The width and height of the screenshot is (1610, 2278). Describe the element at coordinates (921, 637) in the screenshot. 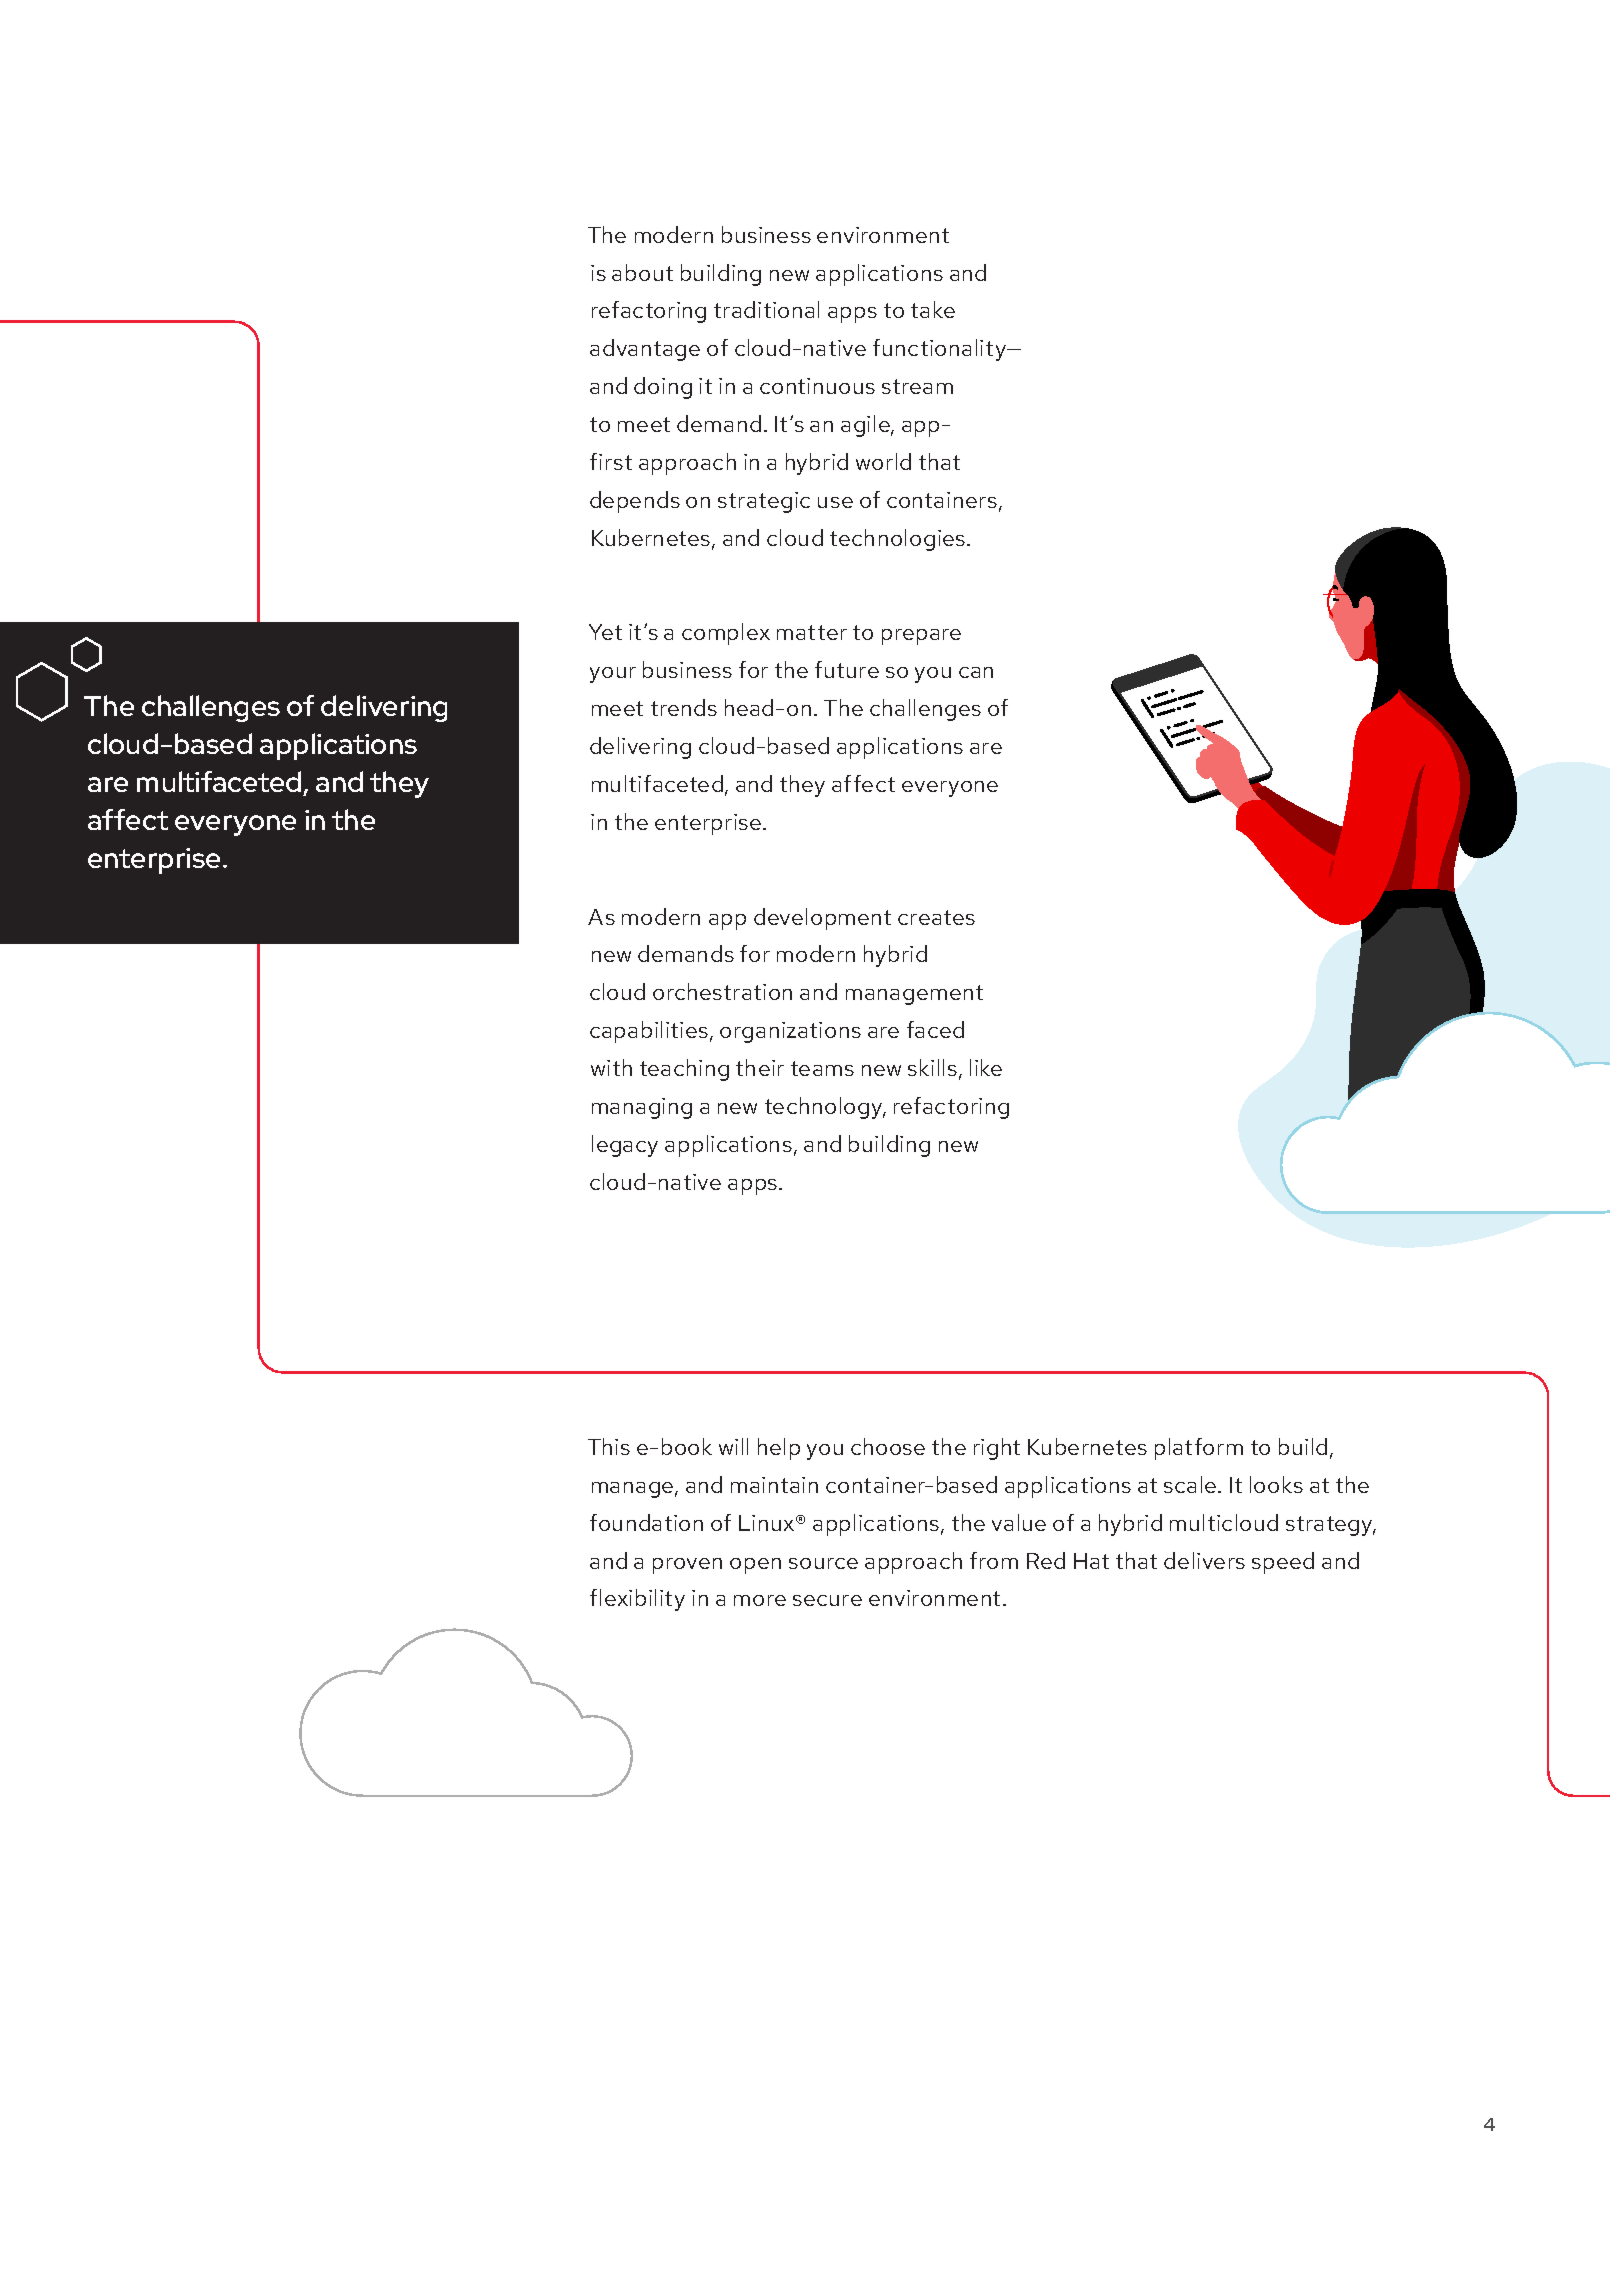

I see `prepare` at that location.
